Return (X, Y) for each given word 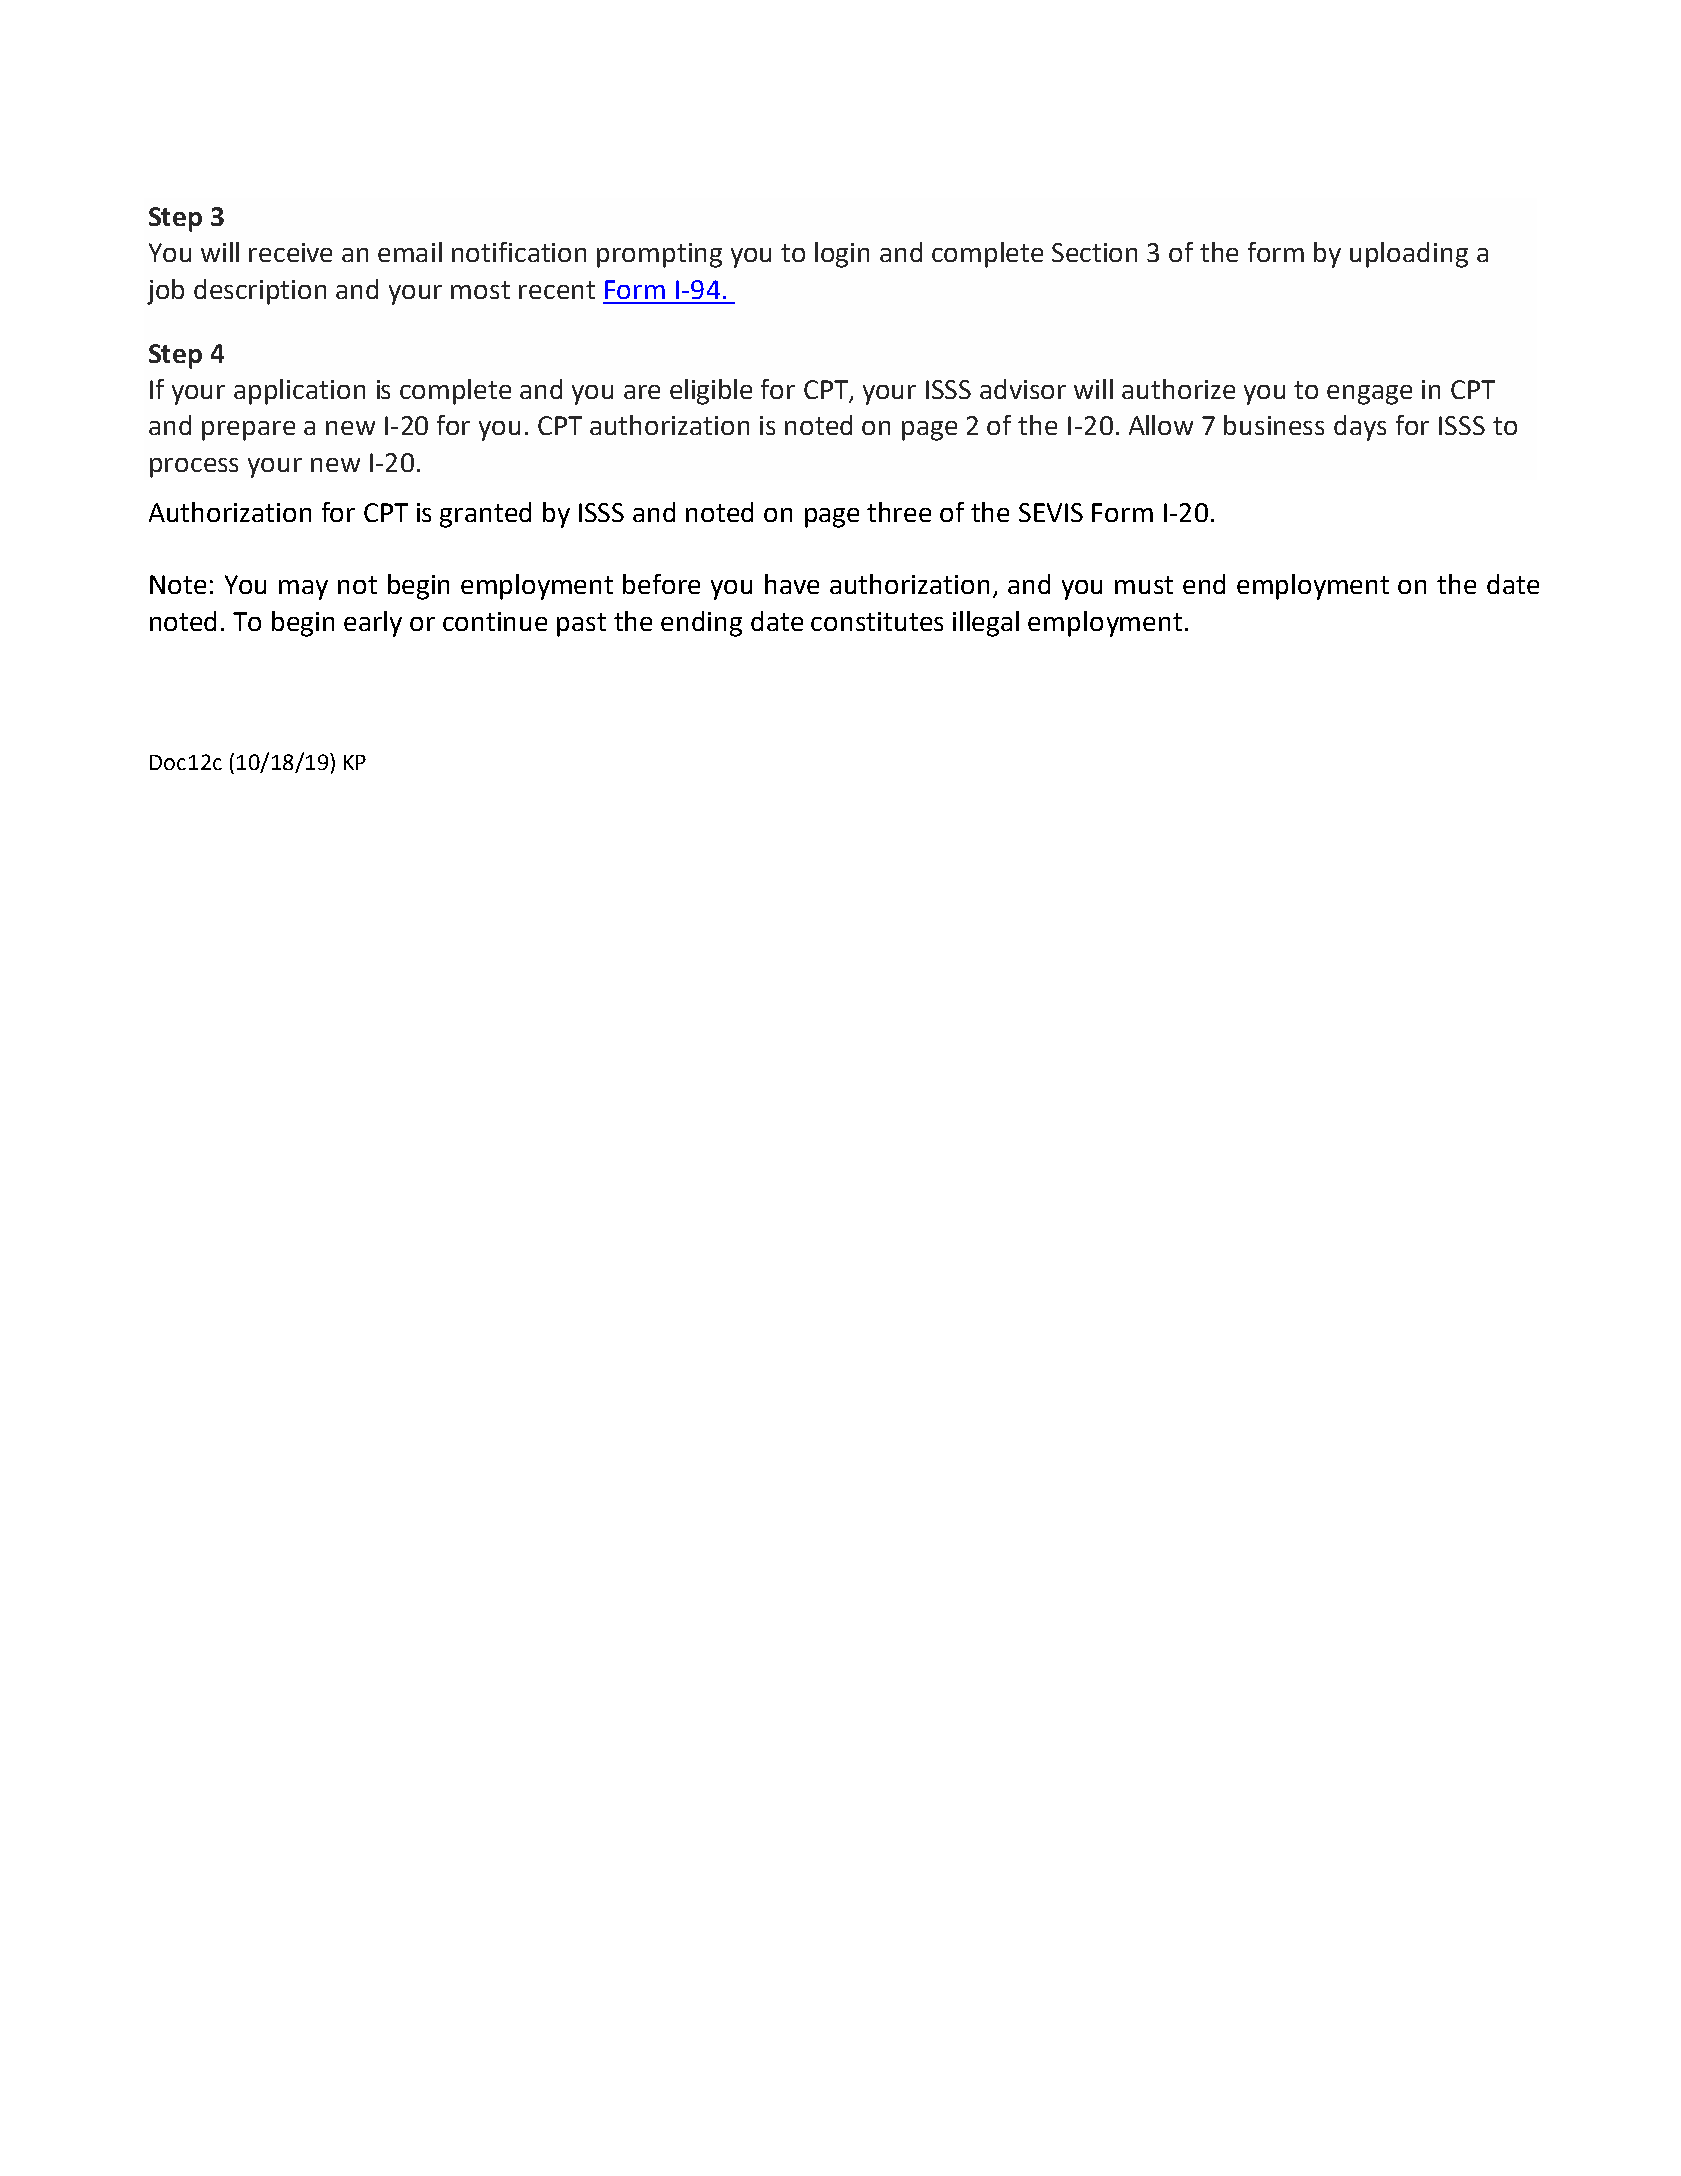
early (373, 624)
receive (290, 252)
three (899, 512)
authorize (1178, 389)
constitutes (877, 621)
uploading (1409, 255)
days (1360, 428)
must (1144, 585)
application (299, 392)
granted (485, 515)
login (842, 255)
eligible (711, 392)
